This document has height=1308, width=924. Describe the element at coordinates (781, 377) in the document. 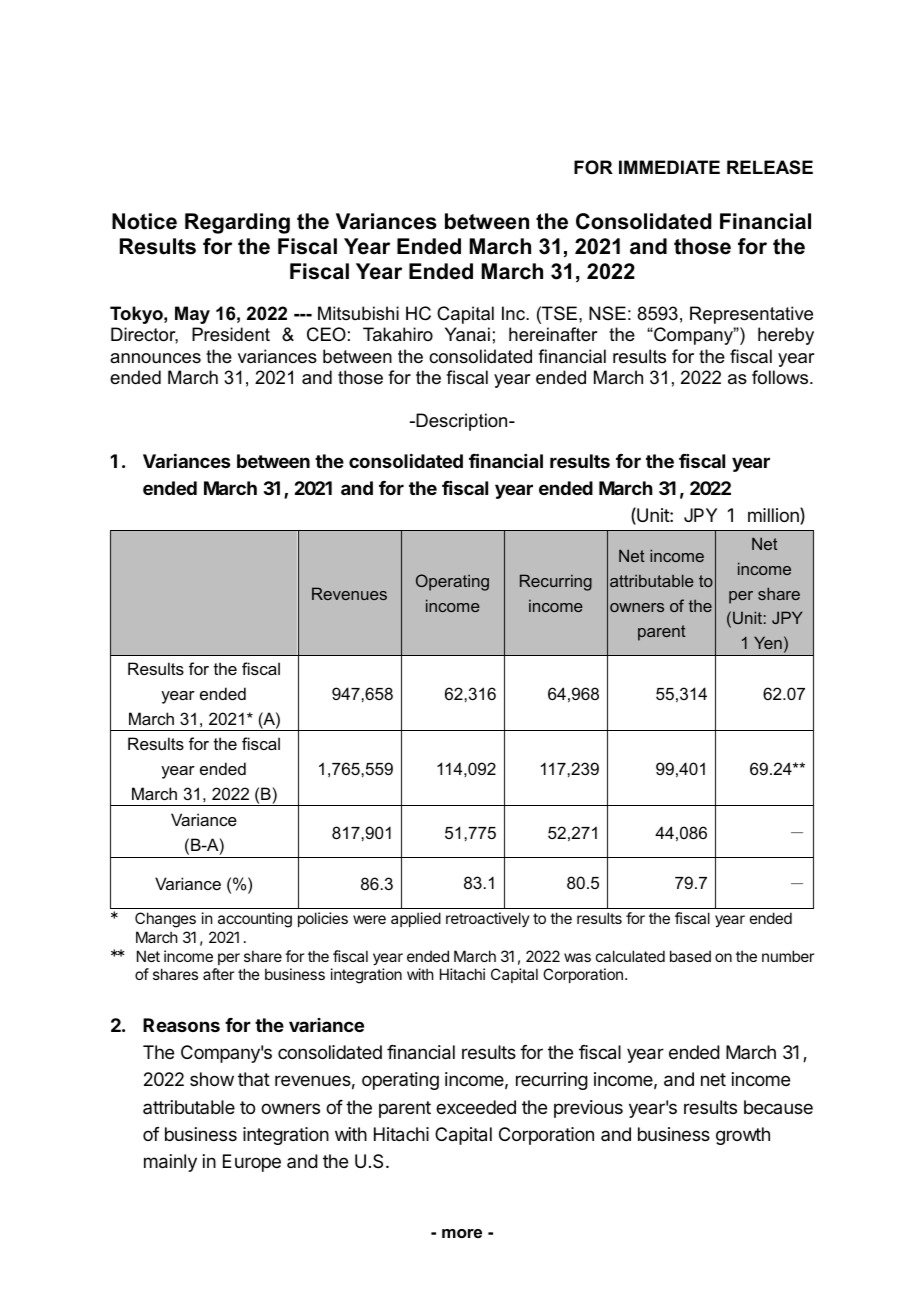

I see `follows` at that location.
